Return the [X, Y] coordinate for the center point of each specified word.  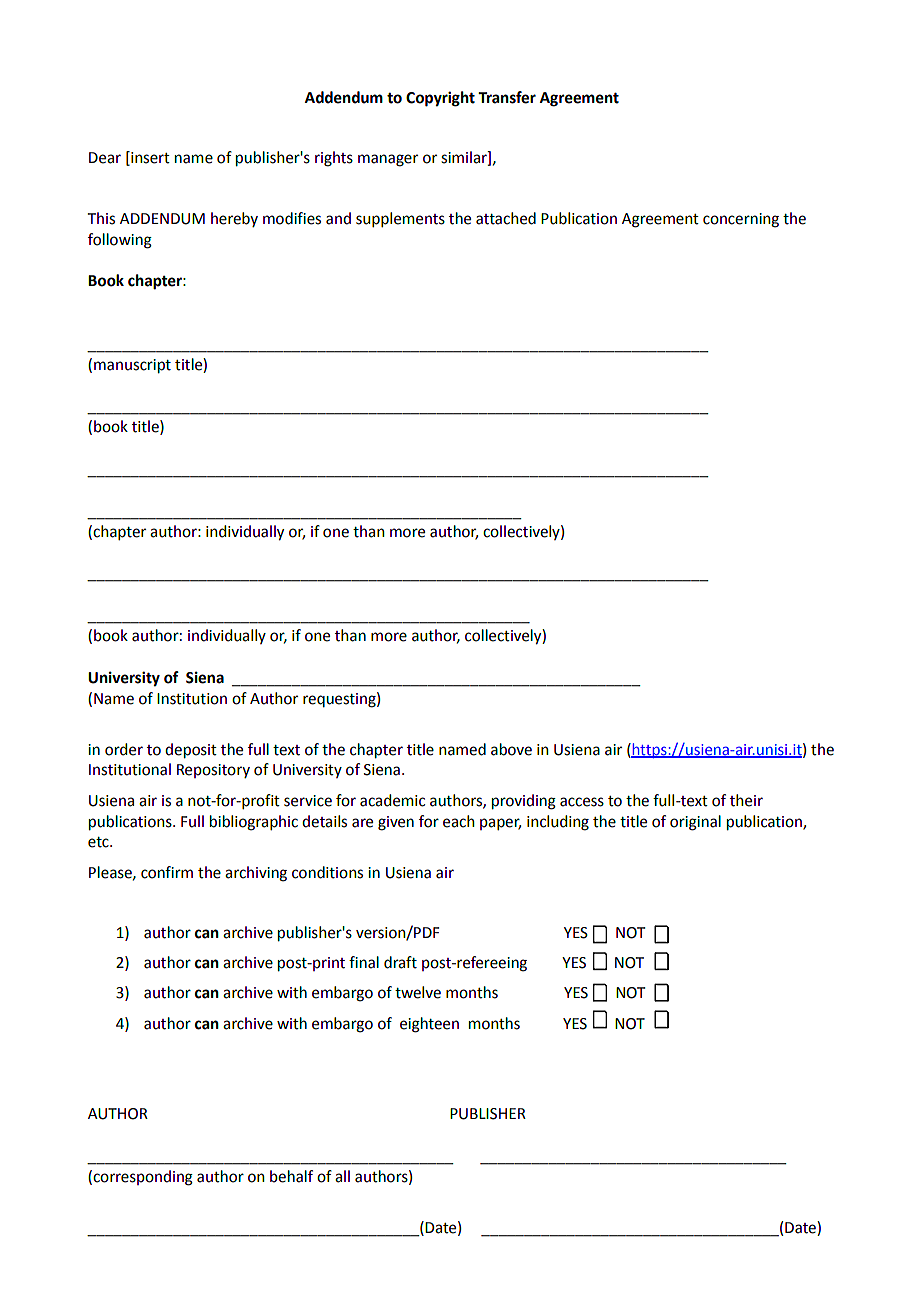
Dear [105, 158]
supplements [400, 219]
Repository [213, 771]
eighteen [429, 1025]
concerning [741, 220]
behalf [291, 1176]
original [695, 823]
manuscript [132, 366]
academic [392, 800]
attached [506, 218]
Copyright [440, 99]
